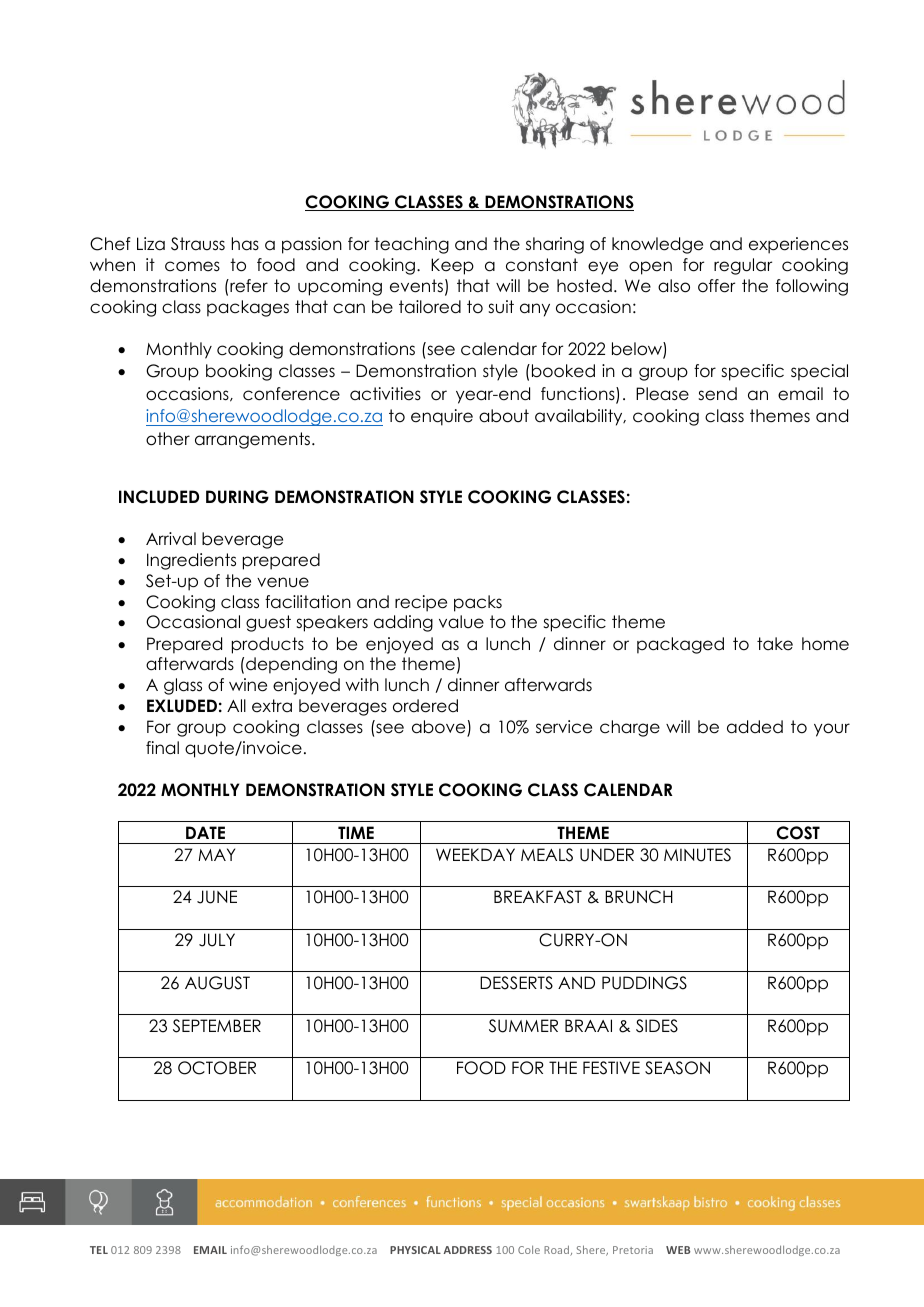 This screenshot has width=924, height=1307. Describe the element at coordinates (475, 854) in the screenshot. I see `WEEKDAY` at that location.
